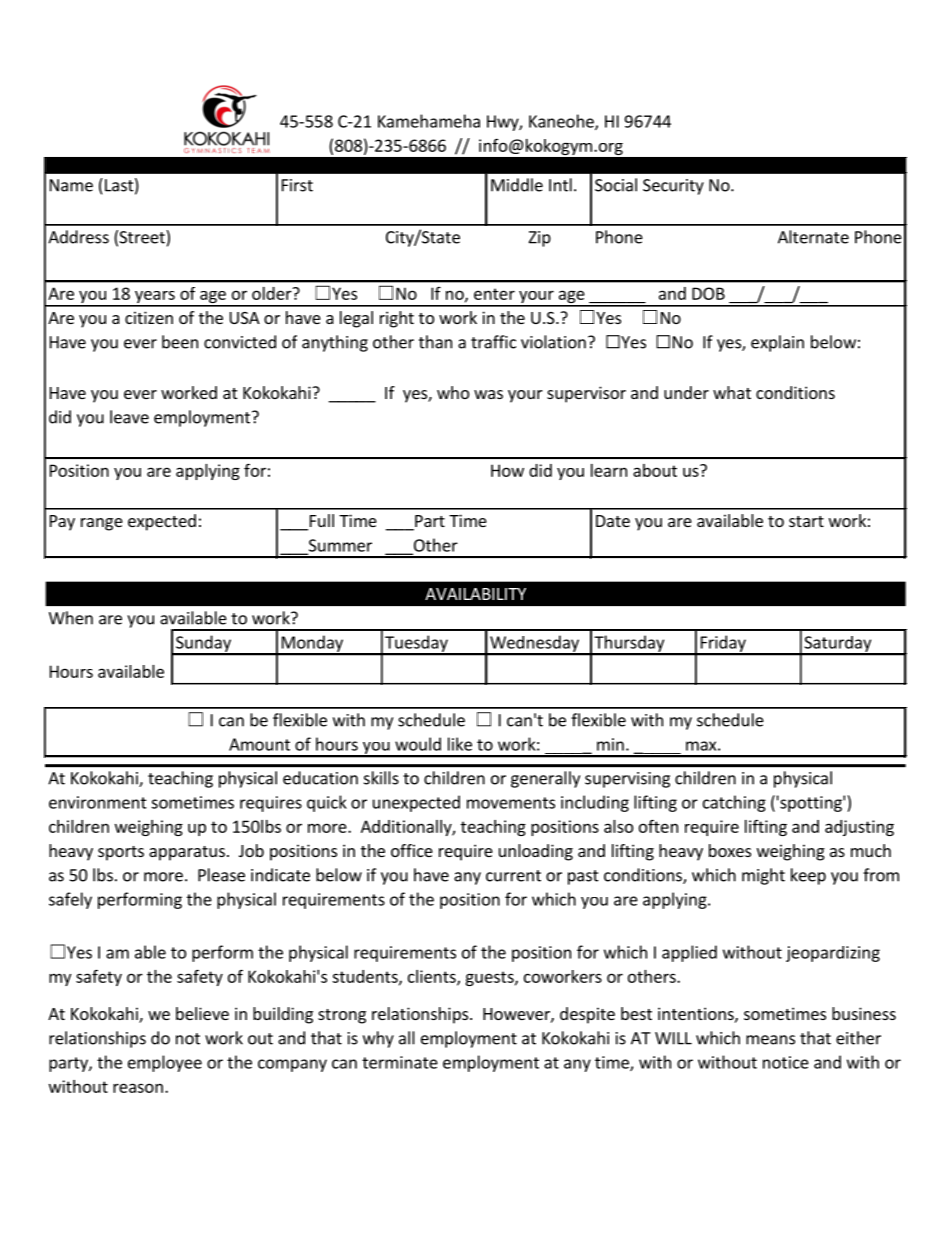 Image resolution: width=952 pixels, height=1233 pixels. I want to click on apparatus, so click(187, 853).
